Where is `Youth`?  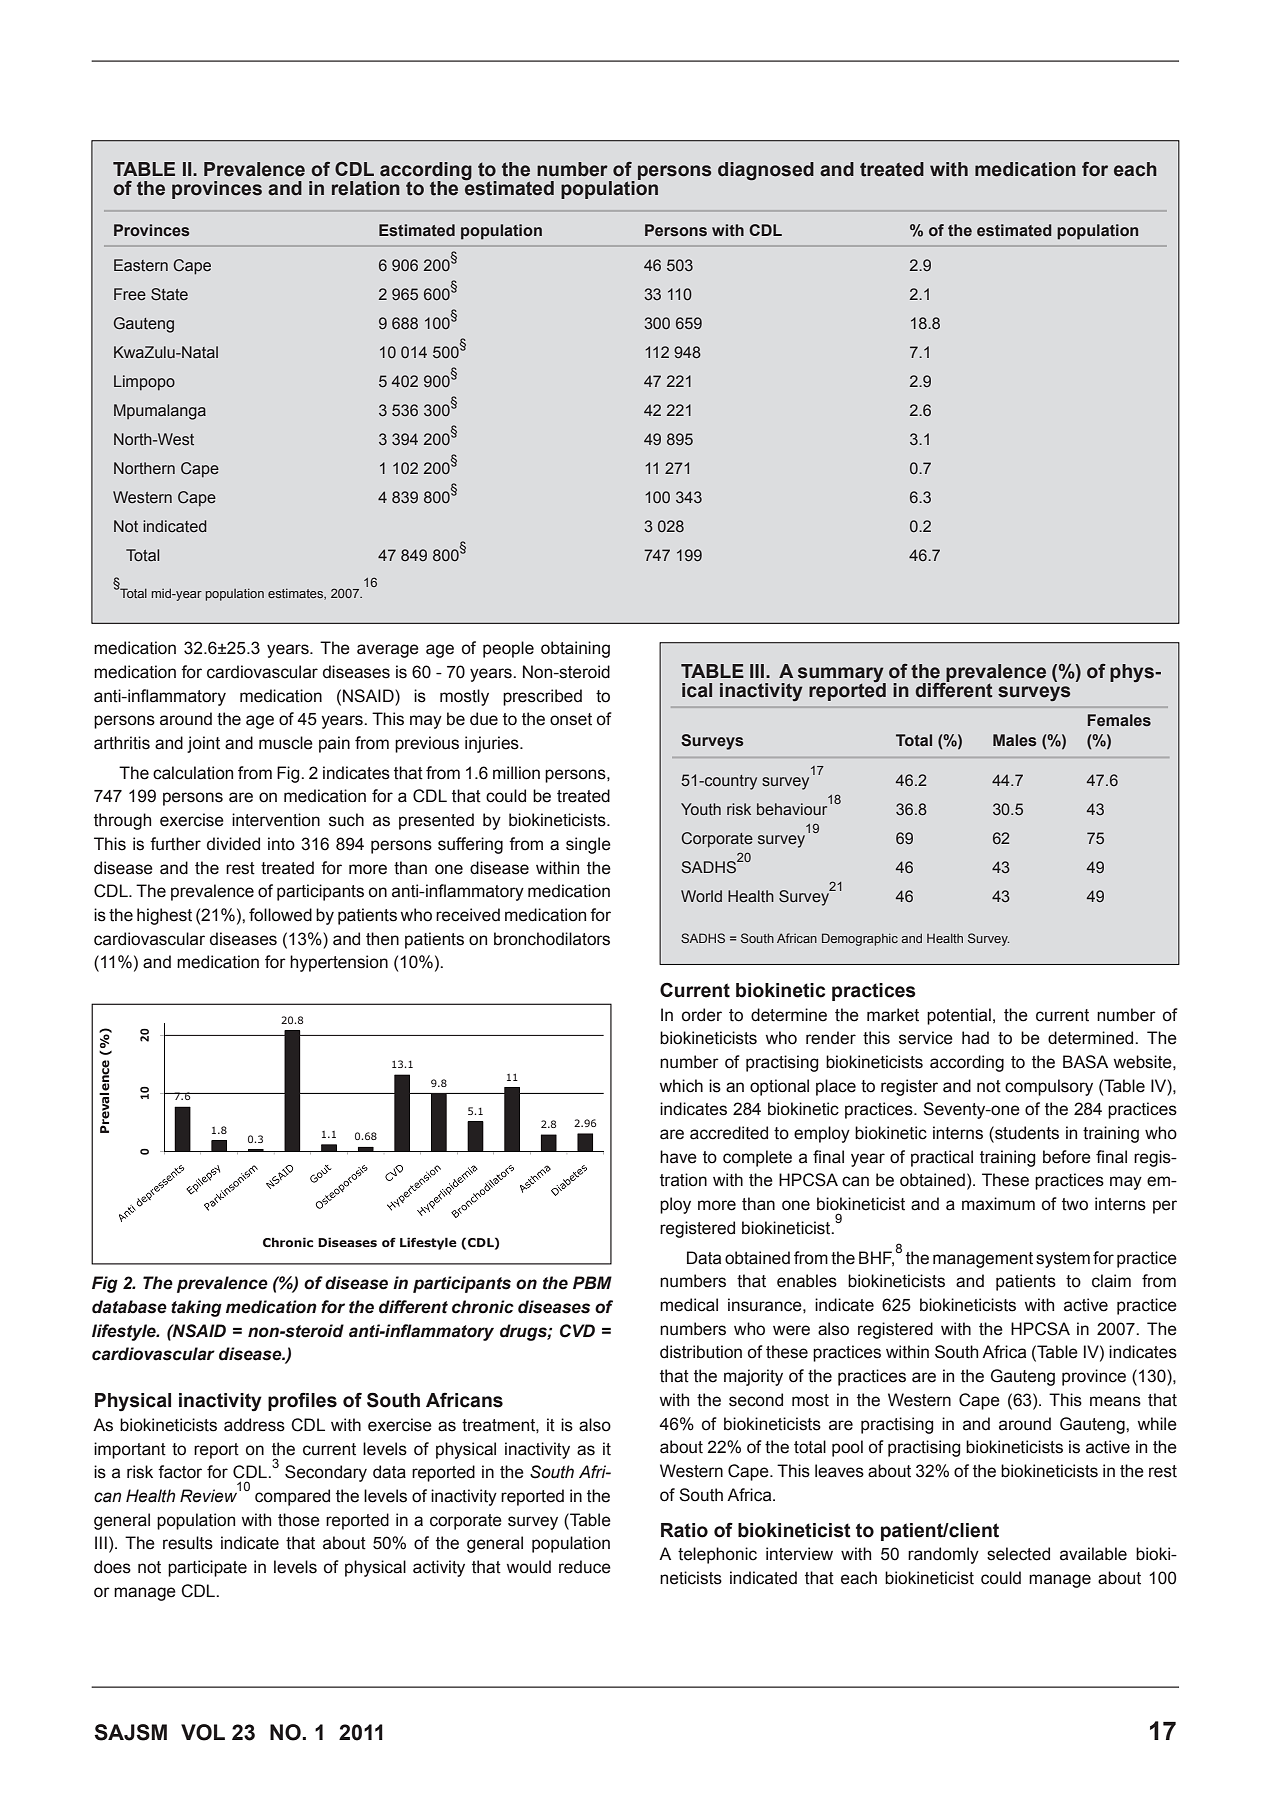 Youth is located at coordinates (701, 809).
